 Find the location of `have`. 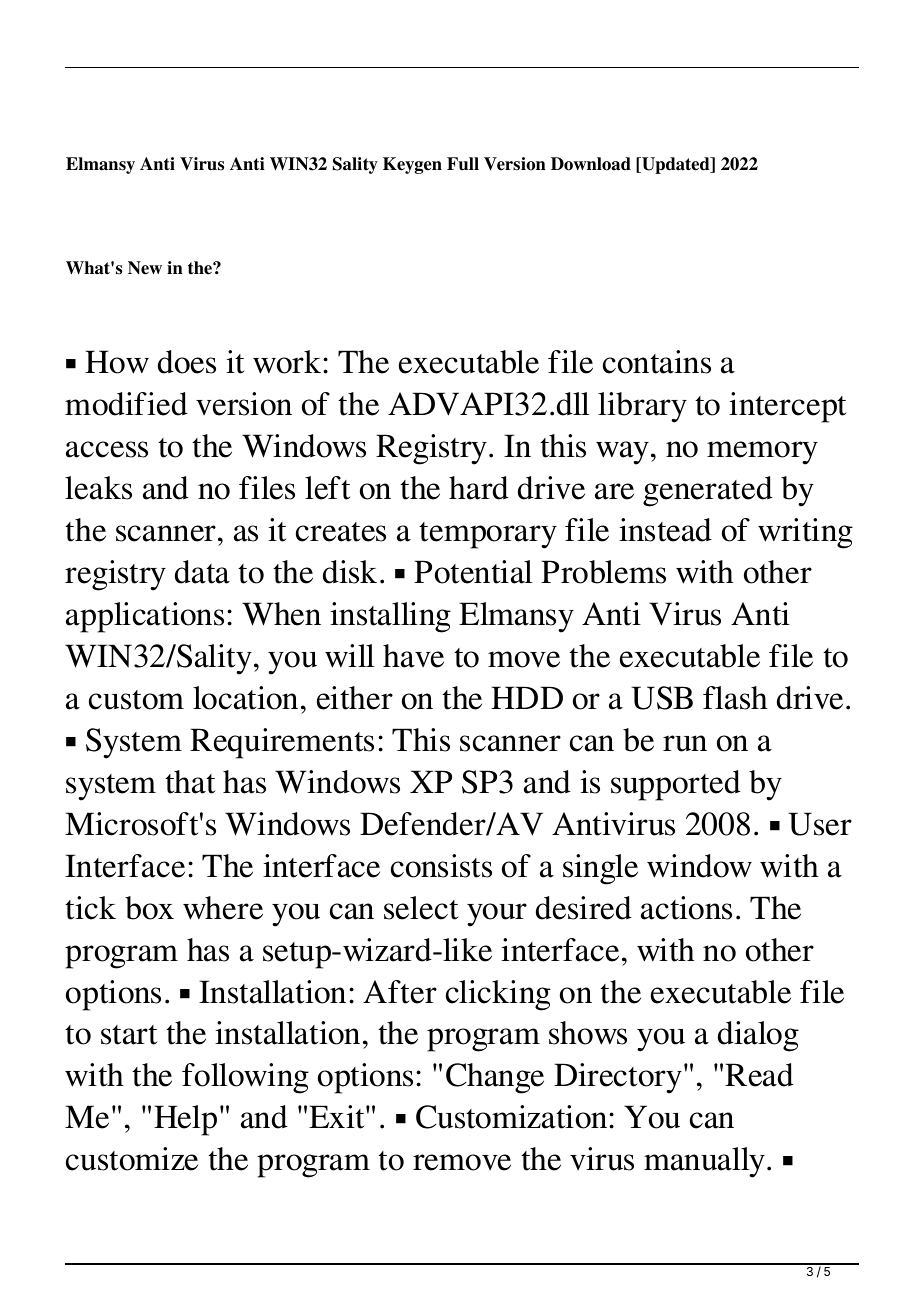

have is located at coordinates (413, 656).
